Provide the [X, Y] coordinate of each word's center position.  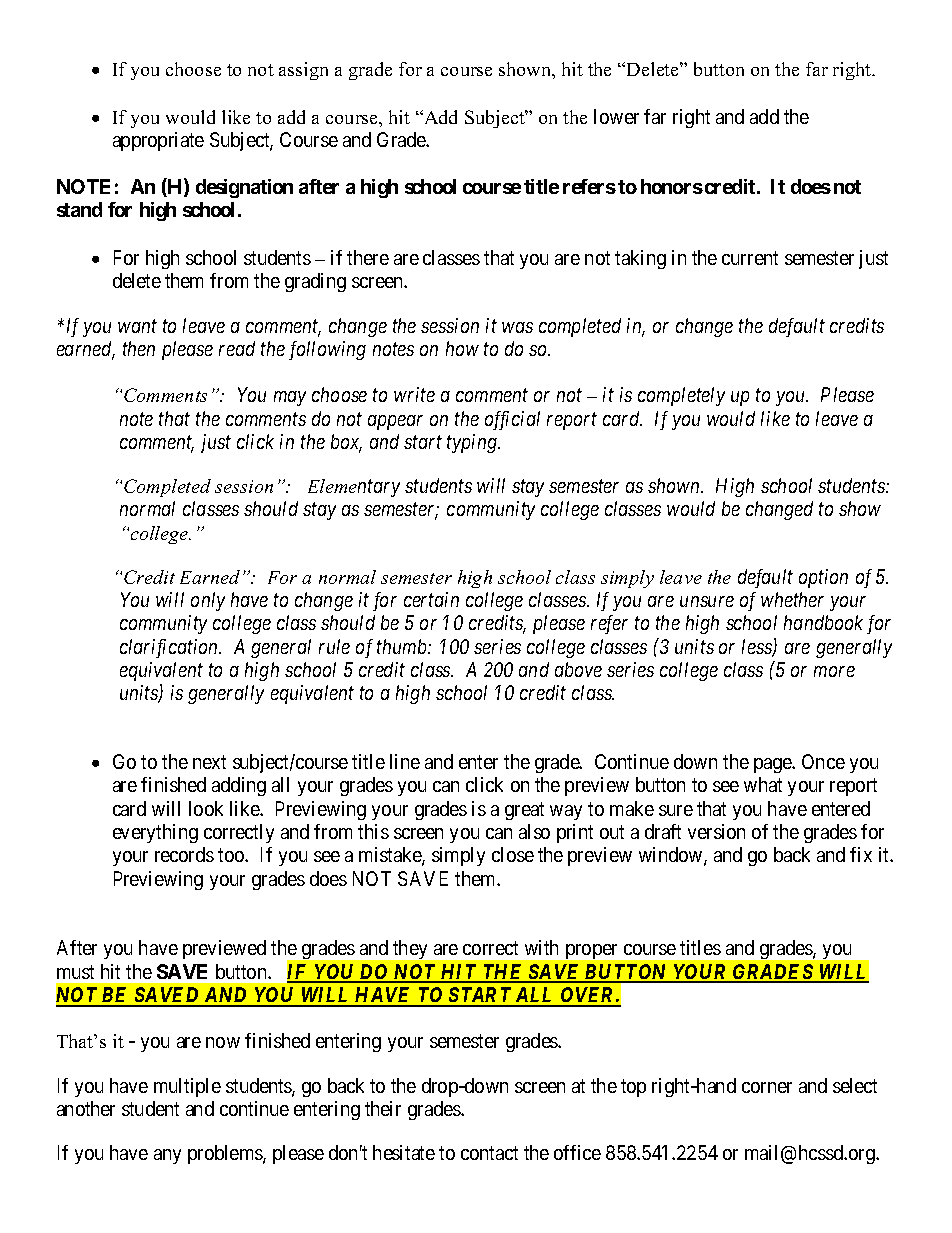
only [208, 601]
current [750, 258]
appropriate [158, 141]
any [167, 1156]
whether [792, 599]
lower [616, 116]
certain [431, 599]
